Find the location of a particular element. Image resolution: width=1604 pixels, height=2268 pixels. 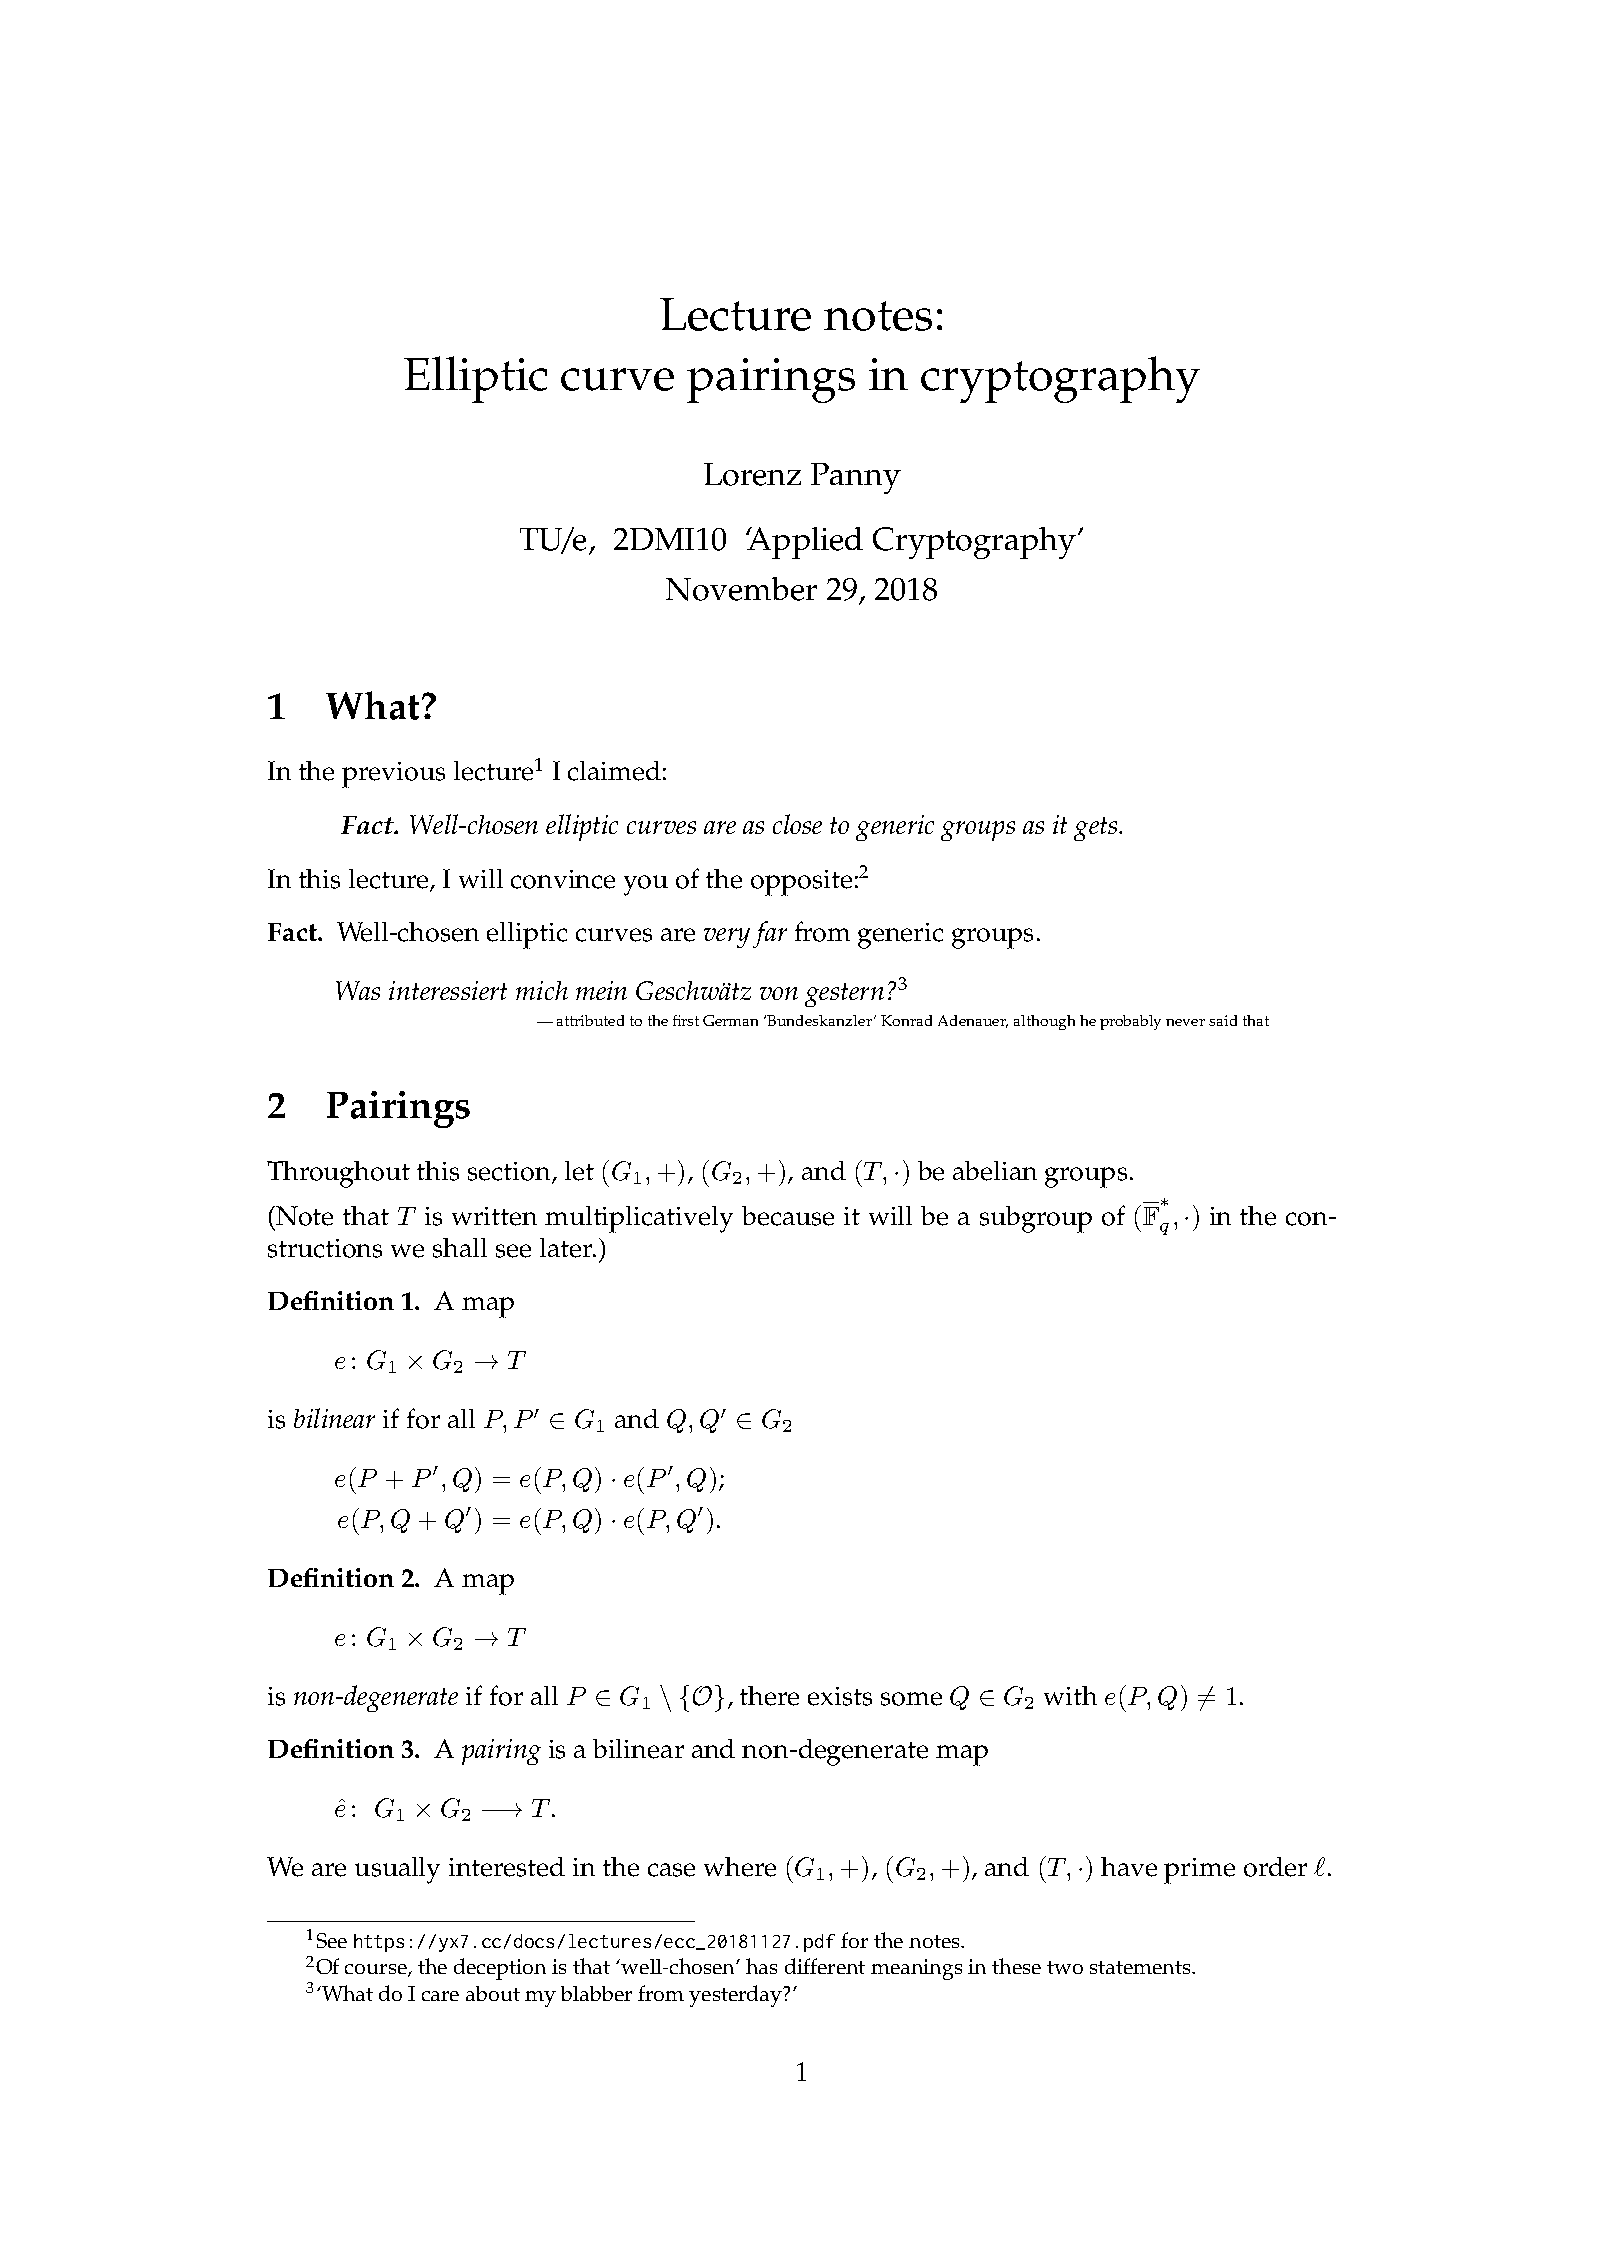

deception is located at coordinates (500, 1969).
